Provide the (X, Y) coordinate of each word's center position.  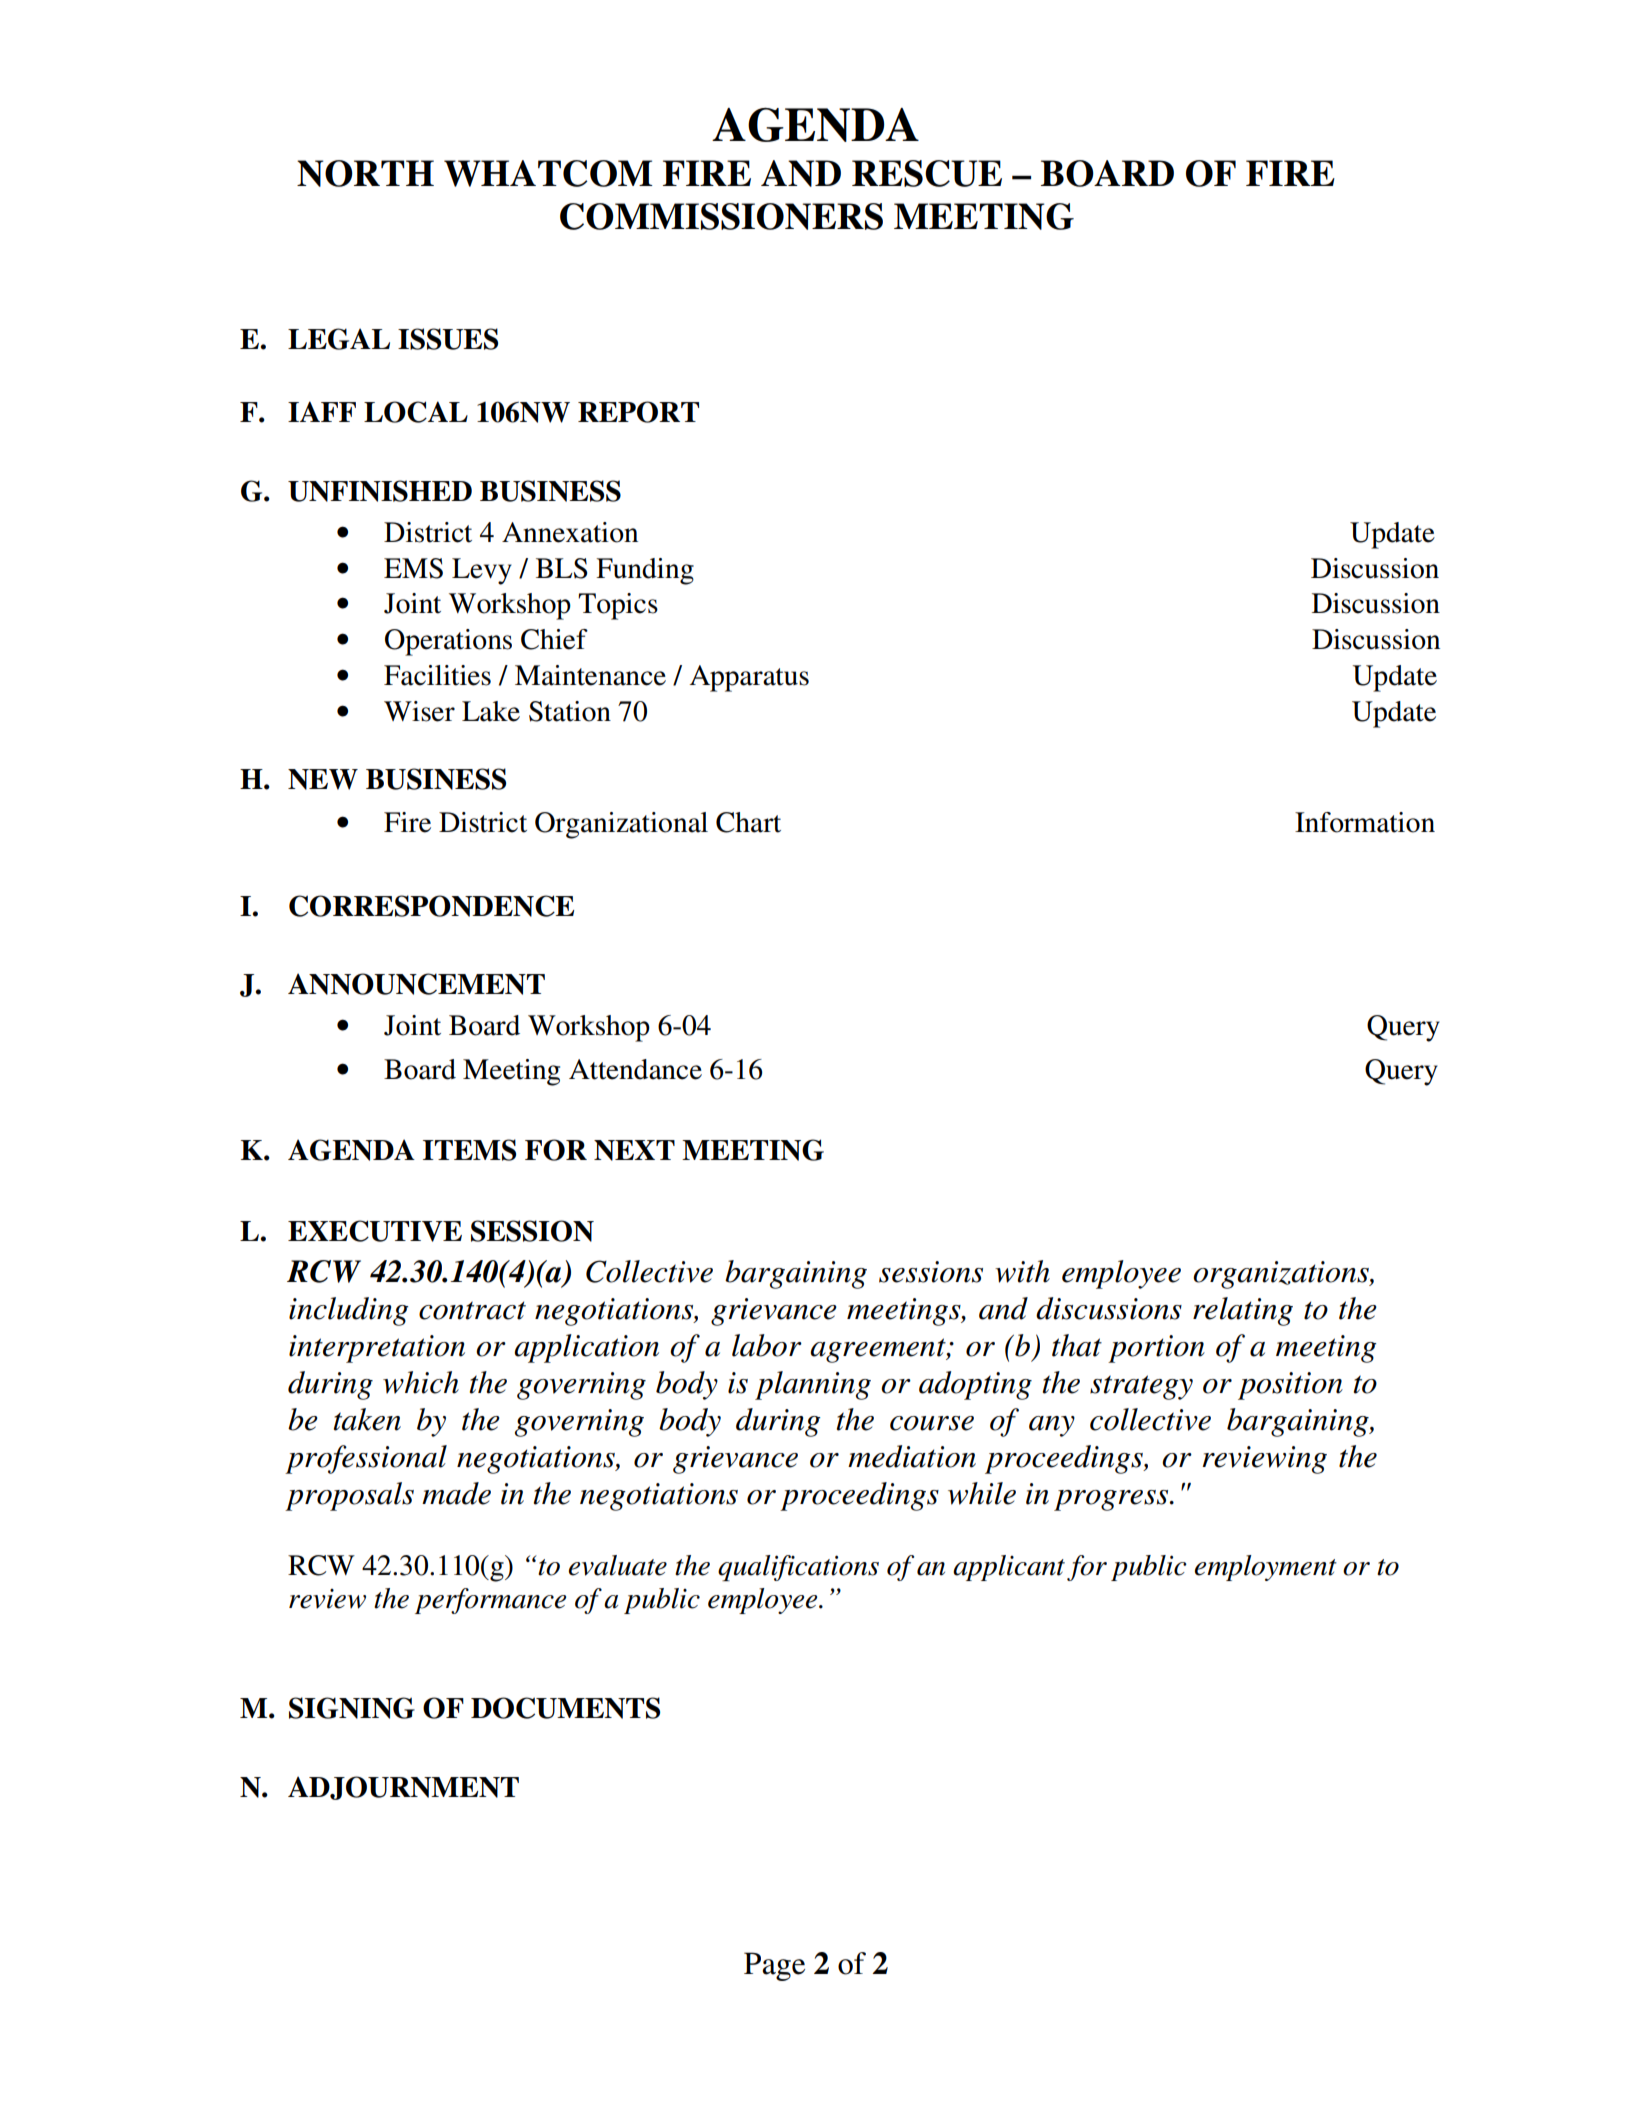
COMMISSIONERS (721, 216)
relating (1243, 1311)
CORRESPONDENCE (431, 906)
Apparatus (749, 678)
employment (1266, 1568)
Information (1365, 822)
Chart (748, 822)
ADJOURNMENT (403, 1788)
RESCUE (927, 173)
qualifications (798, 1568)
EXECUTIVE (375, 1231)
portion (1156, 1349)
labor (767, 1345)
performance (490, 1601)
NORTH (365, 173)
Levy (482, 571)
